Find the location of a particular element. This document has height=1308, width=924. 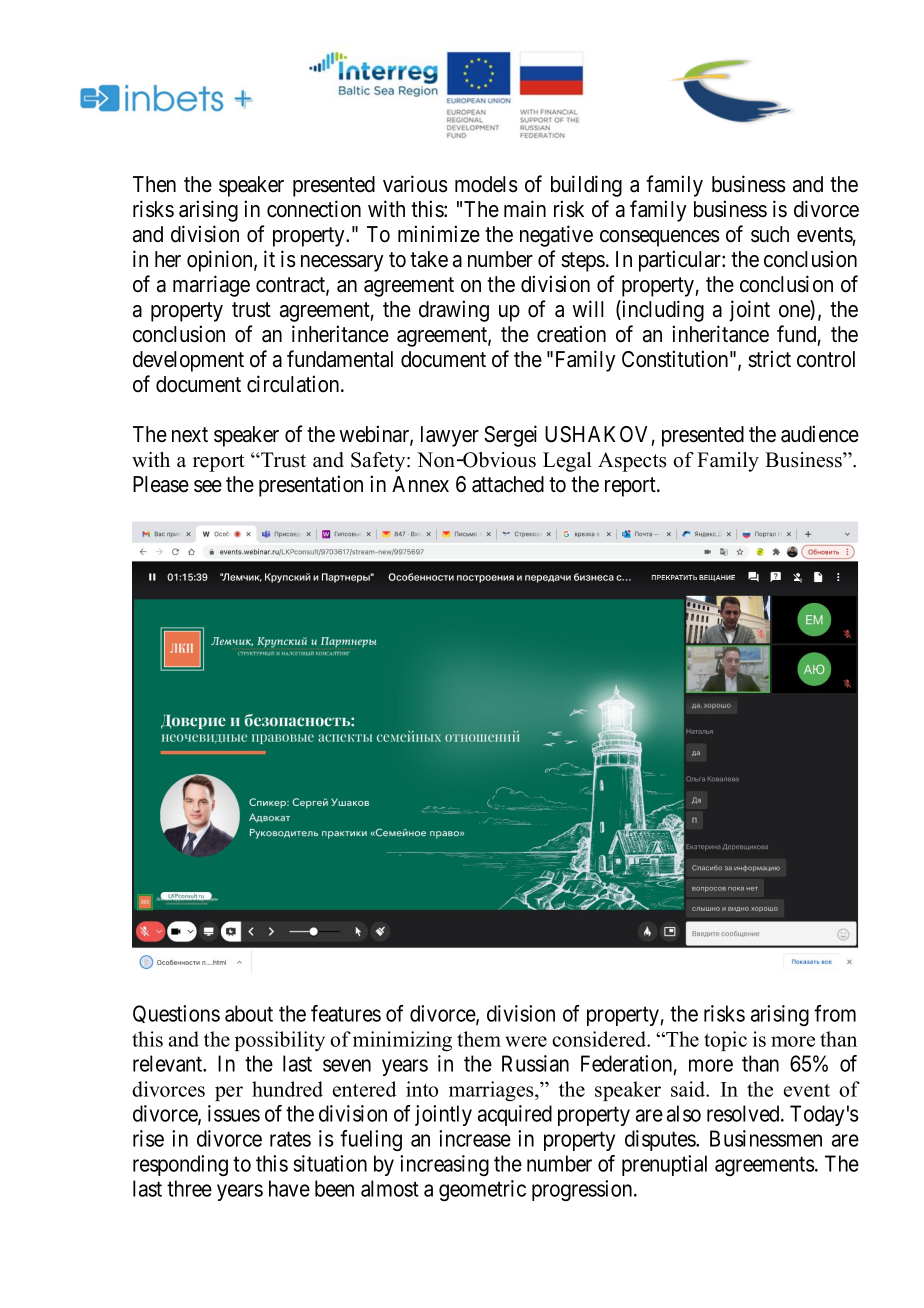

Questions is located at coordinates (176, 1014).
